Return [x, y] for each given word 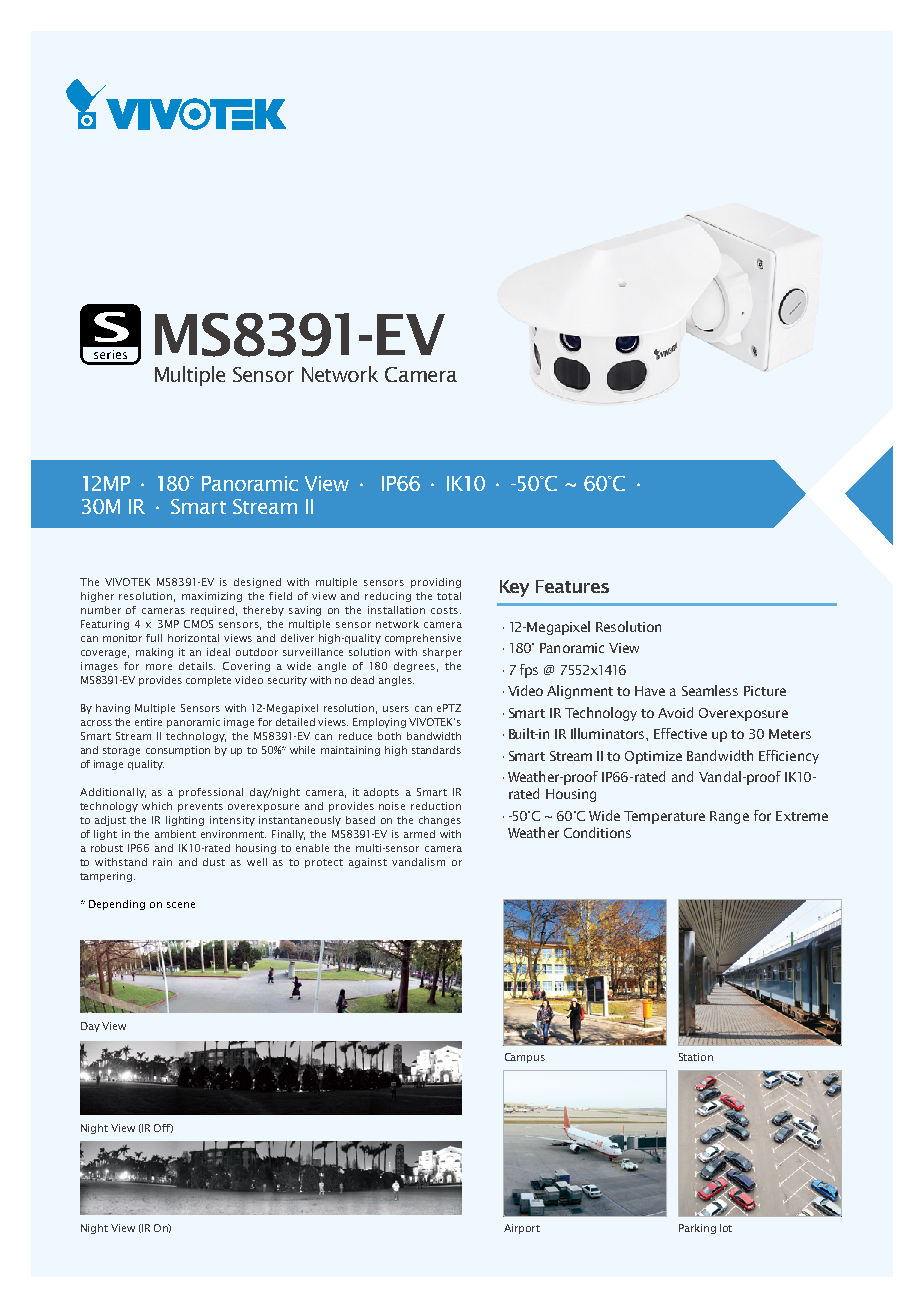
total [449, 596]
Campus [525, 1058]
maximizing [212, 597]
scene [181, 905]
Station [696, 1057]
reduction [436, 806]
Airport [522, 1229]
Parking [697, 1229]
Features [572, 586]
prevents [200, 807]
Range [729, 817]
